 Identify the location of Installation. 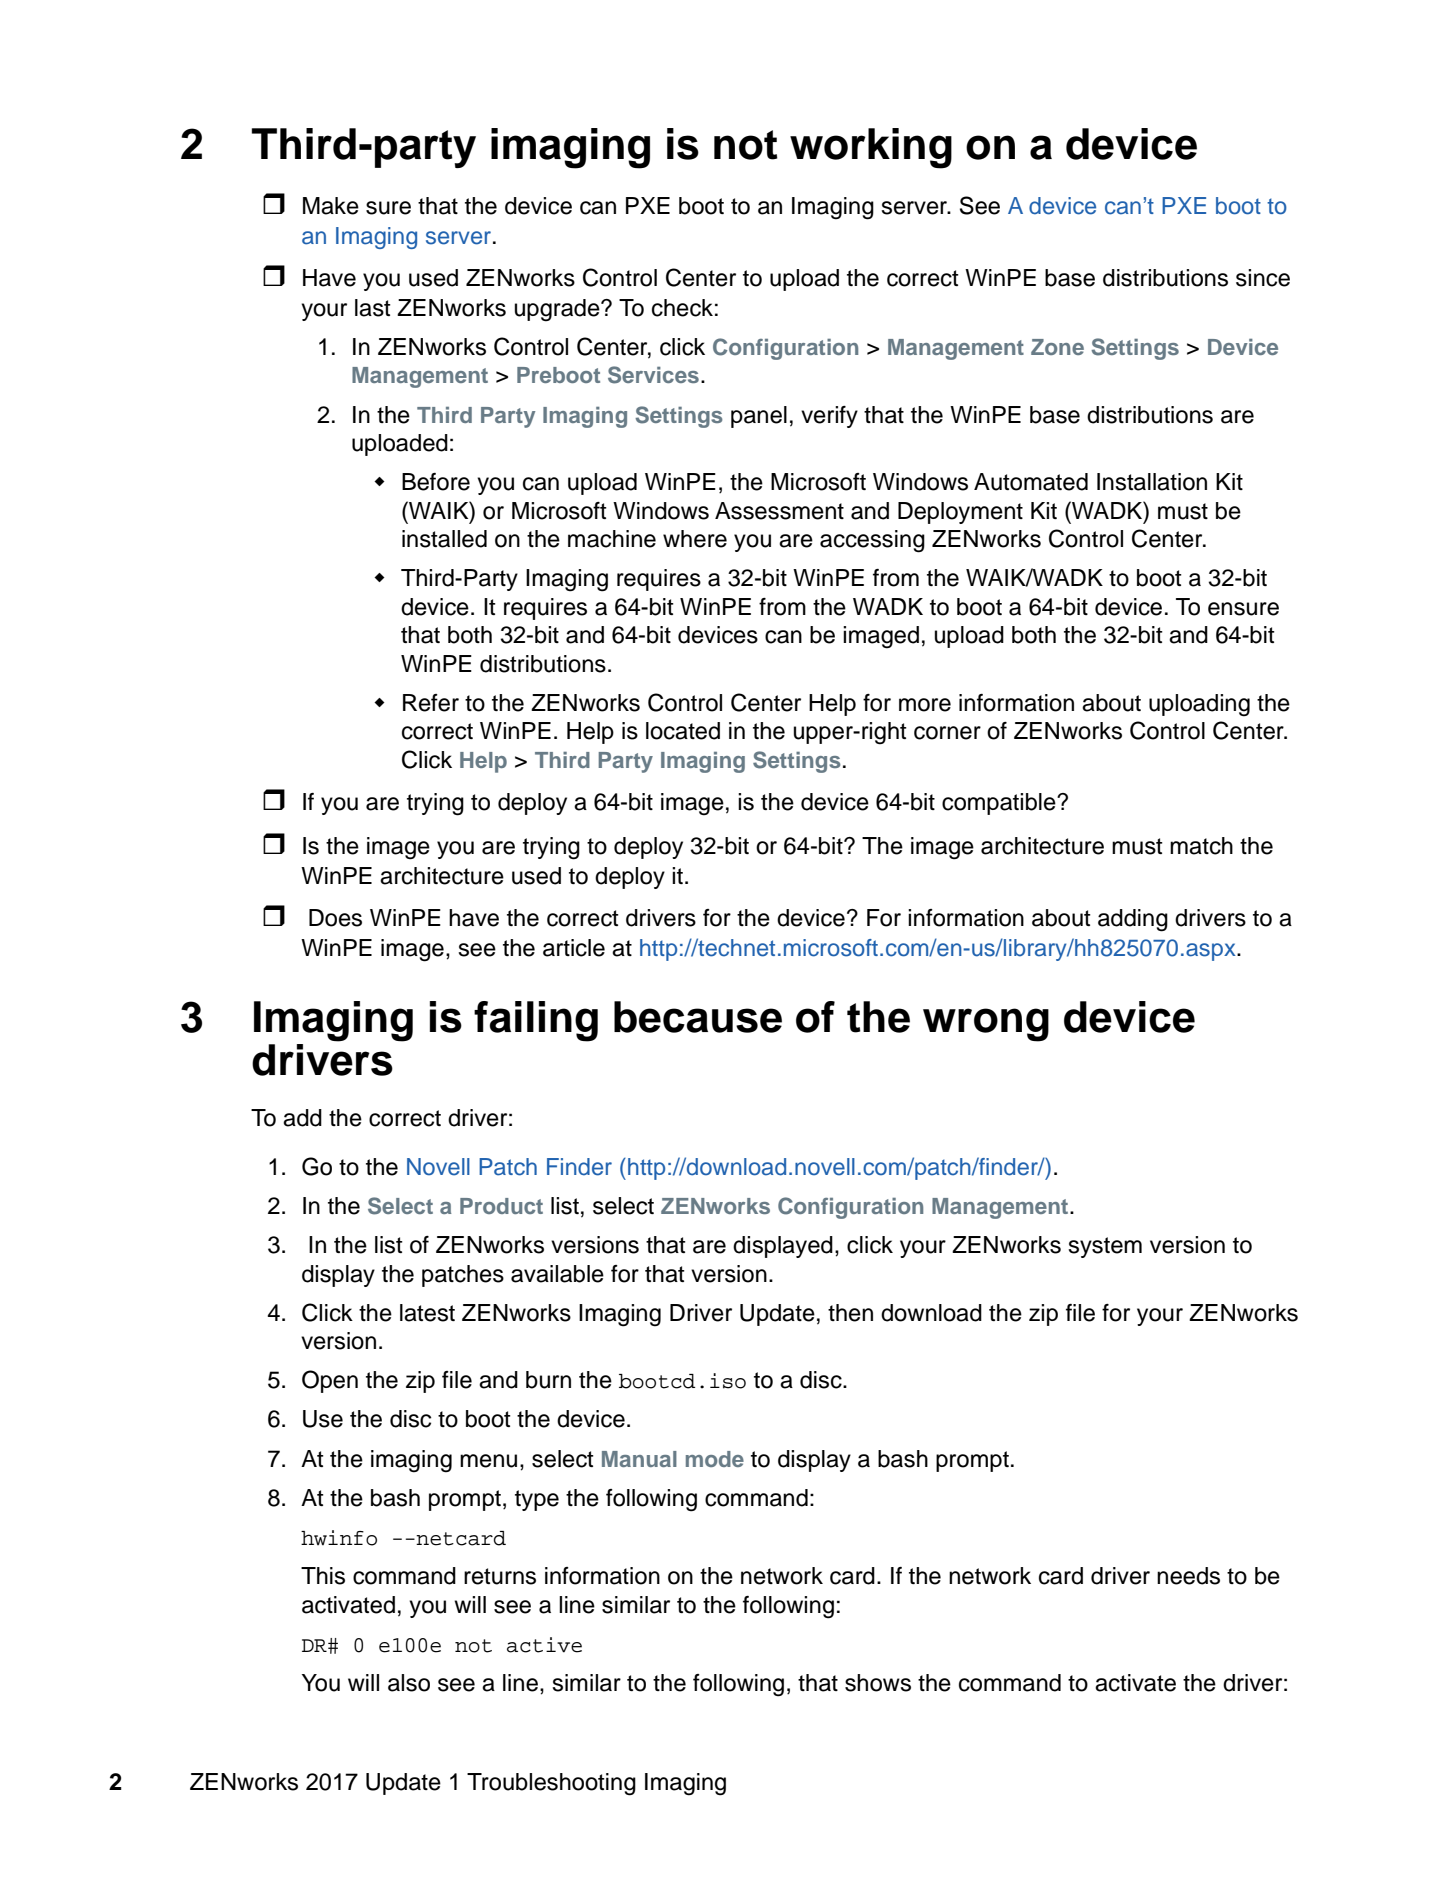
(1152, 482).
